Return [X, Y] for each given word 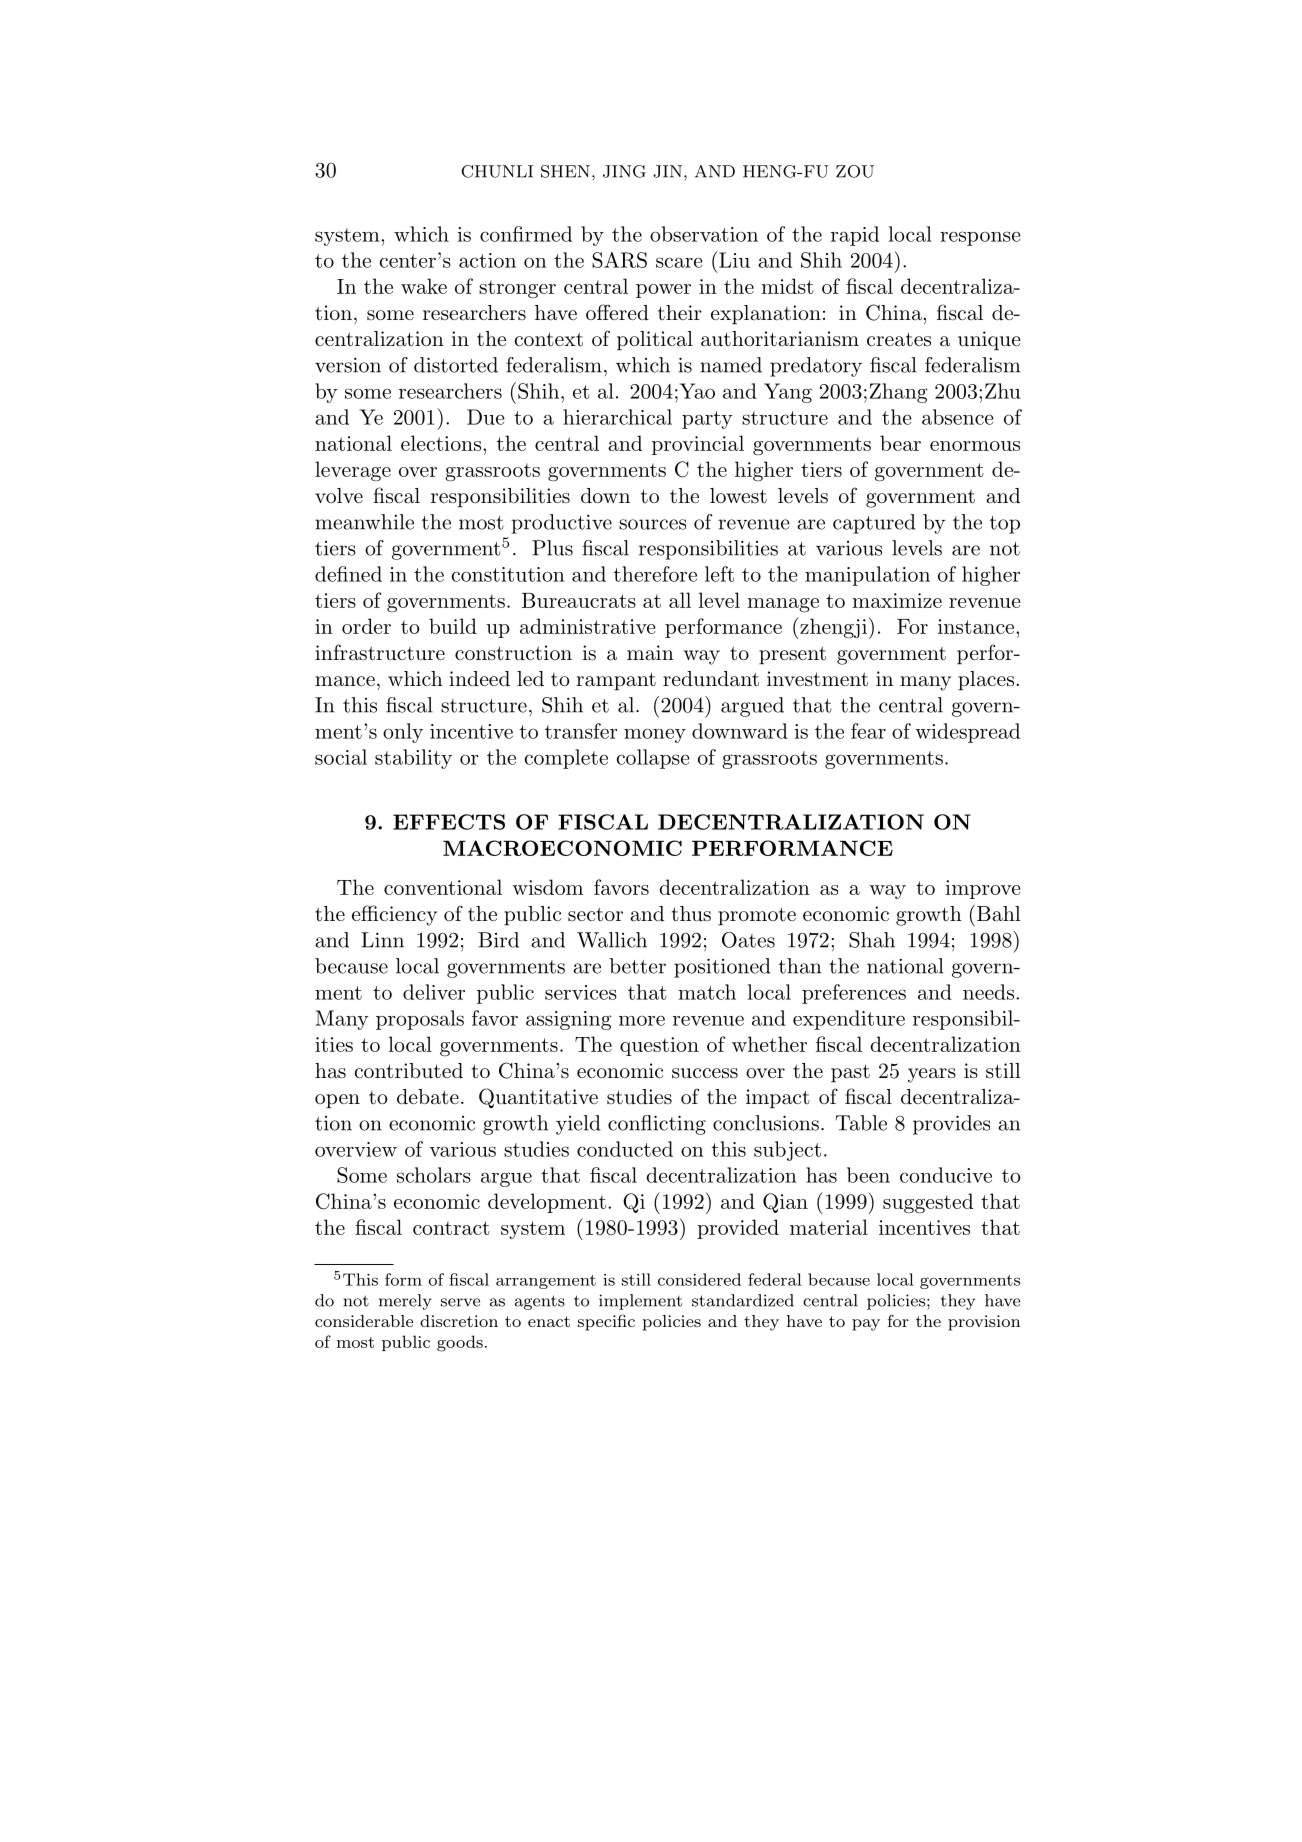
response [980, 238]
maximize [897, 600]
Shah [872, 940]
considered [699, 1279]
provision [984, 1323]
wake [424, 286]
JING [624, 171]
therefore [655, 574]
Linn [382, 940]
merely [405, 1302]
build [453, 626]
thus [691, 914]
